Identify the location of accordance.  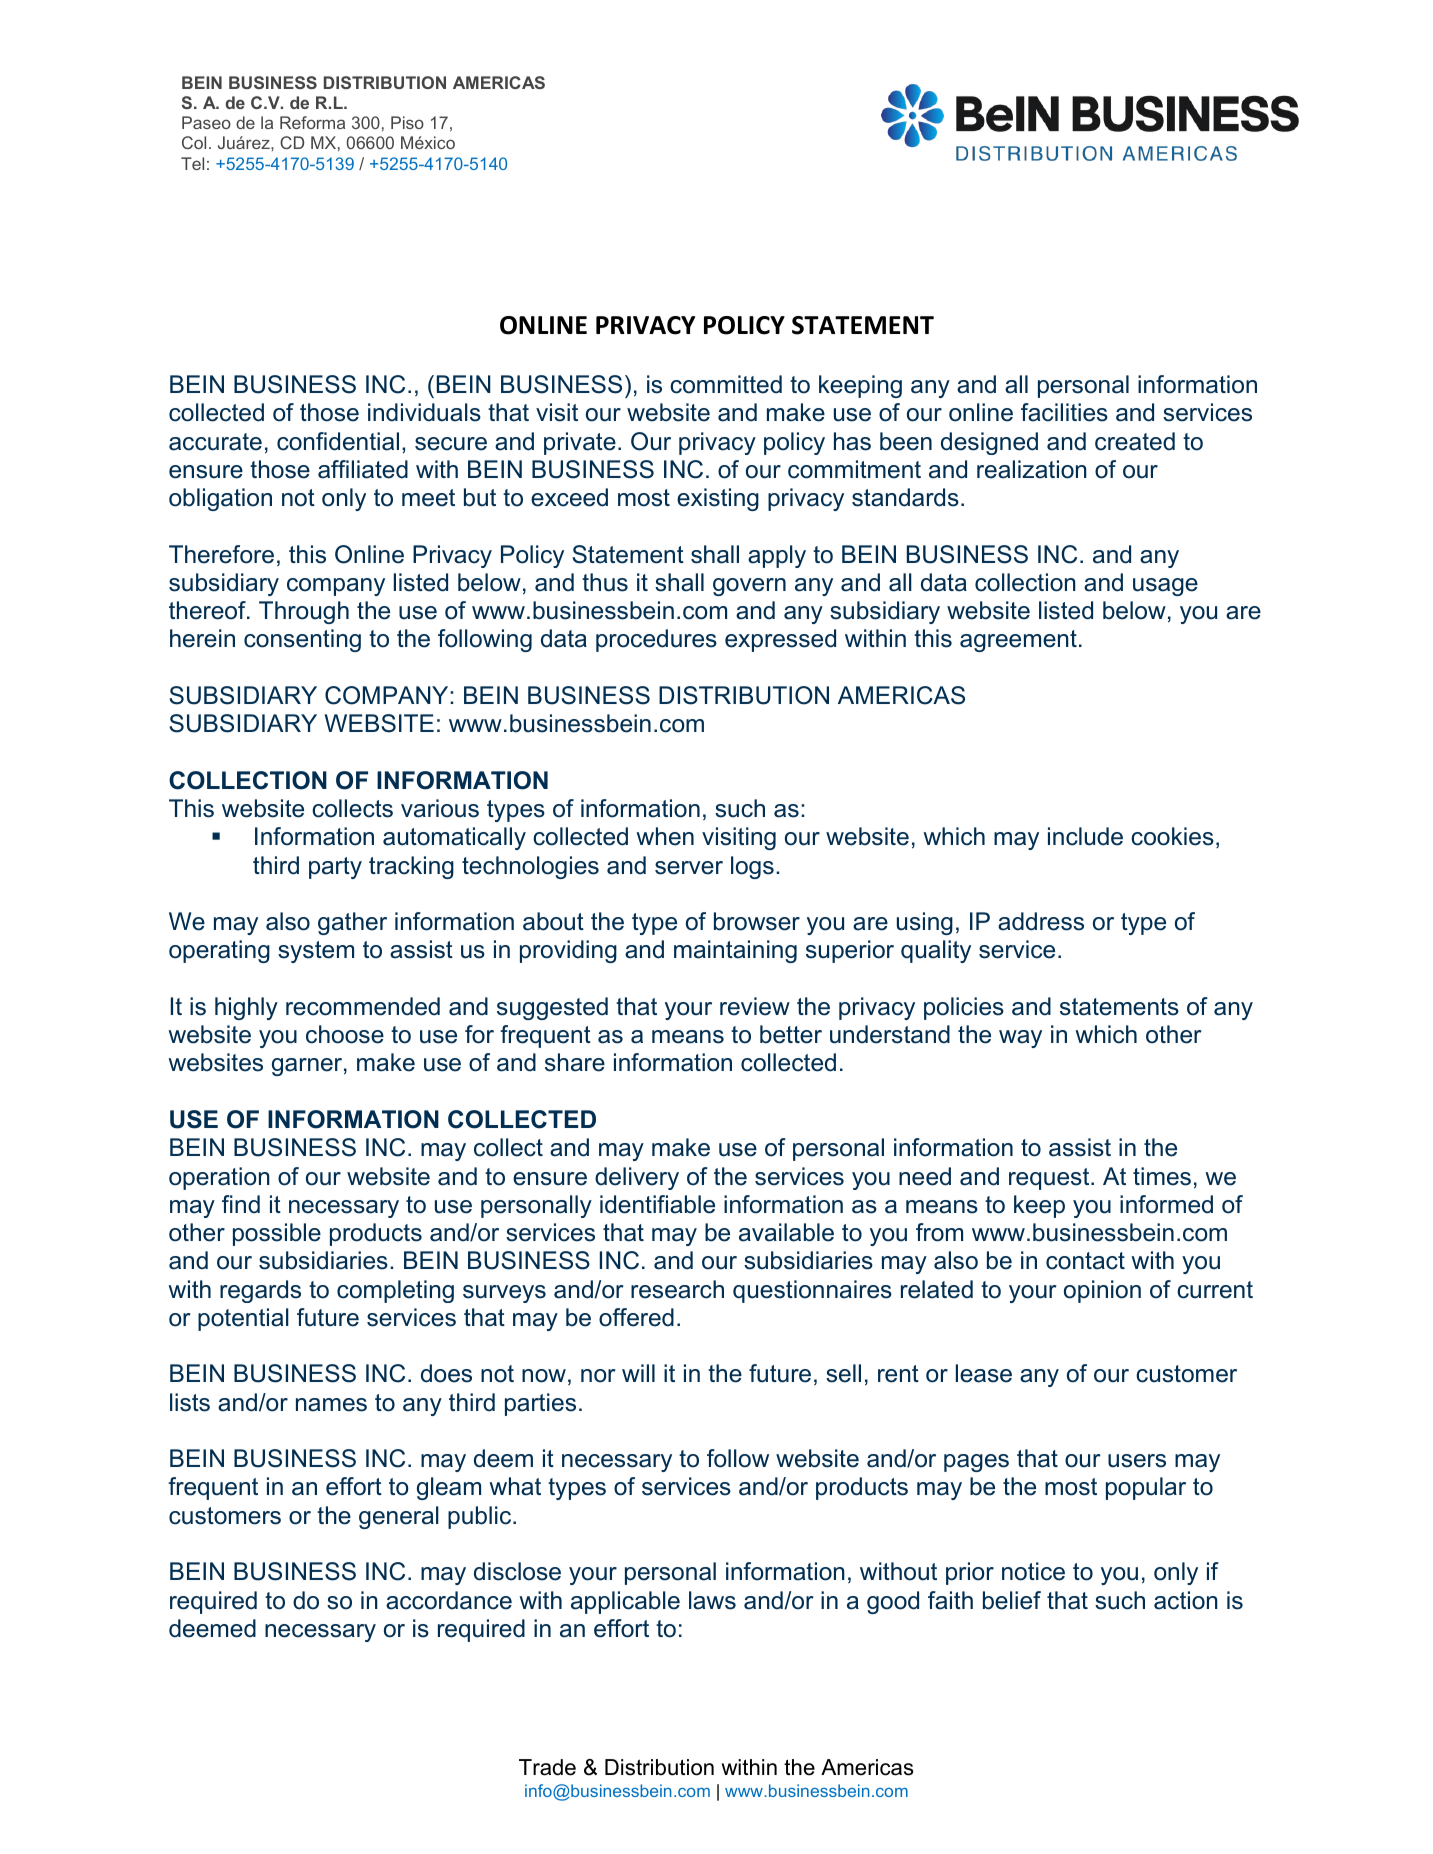
(449, 1600).
